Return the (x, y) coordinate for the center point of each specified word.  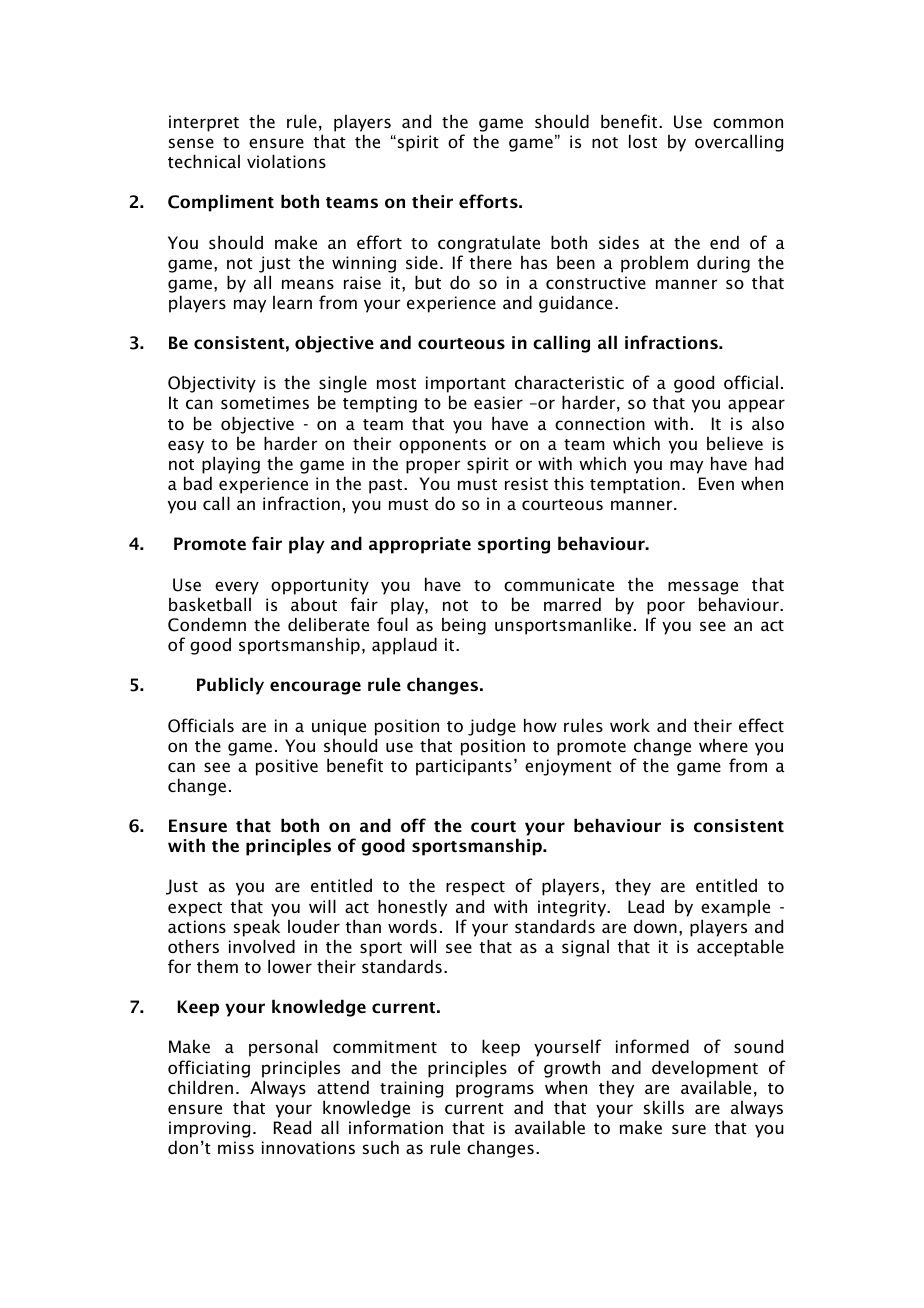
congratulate (489, 244)
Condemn (207, 624)
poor (666, 608)
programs (495, 1091)
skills (664, 1107)
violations (286, 161)
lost (643, 141)
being (464, 626)
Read (292, 1127)
